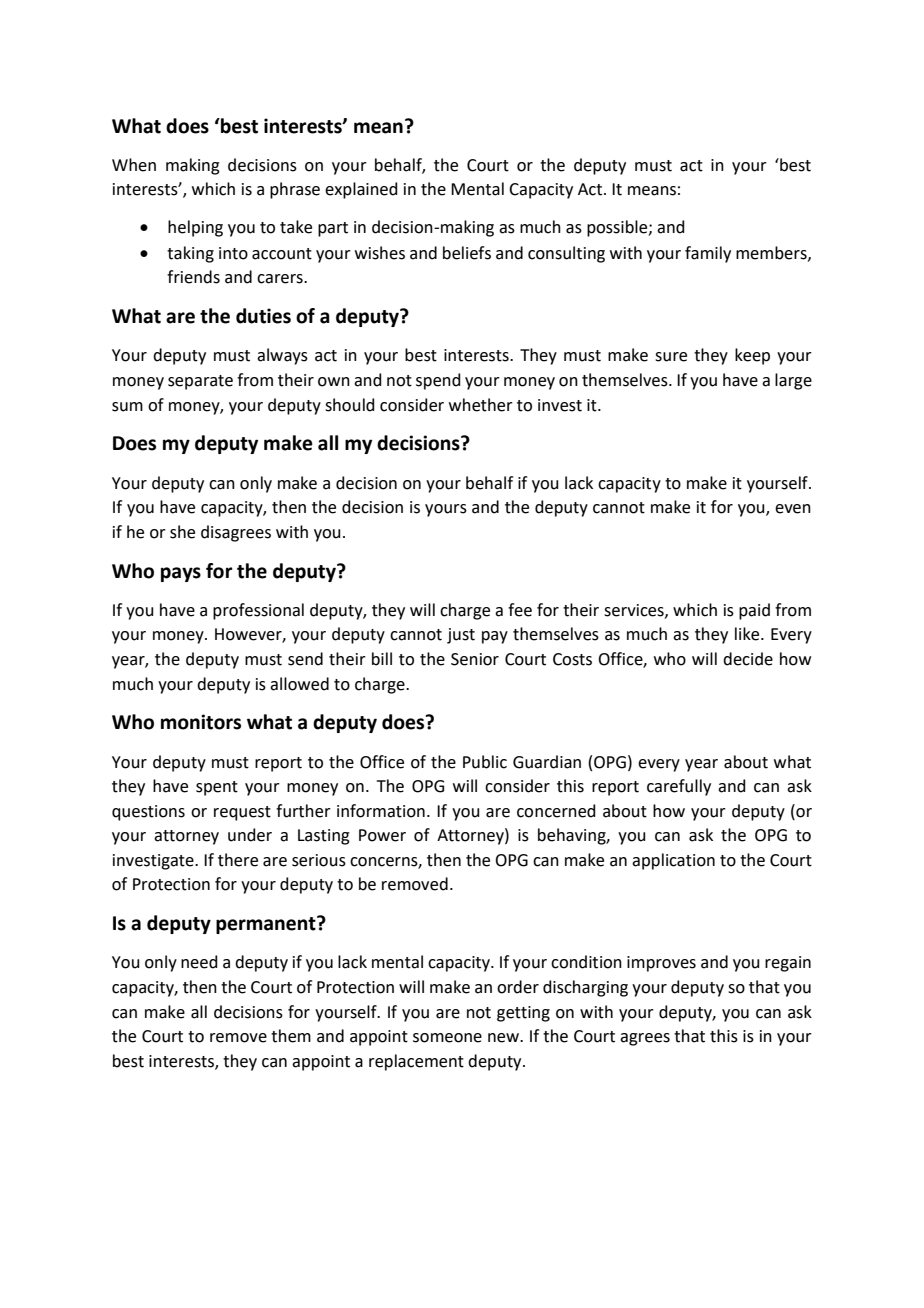 The height and width of the page is (1308, 924). What do you see at coordinates (481, 405) in the page?
I see `whether` at bounding box center [481, 405].
